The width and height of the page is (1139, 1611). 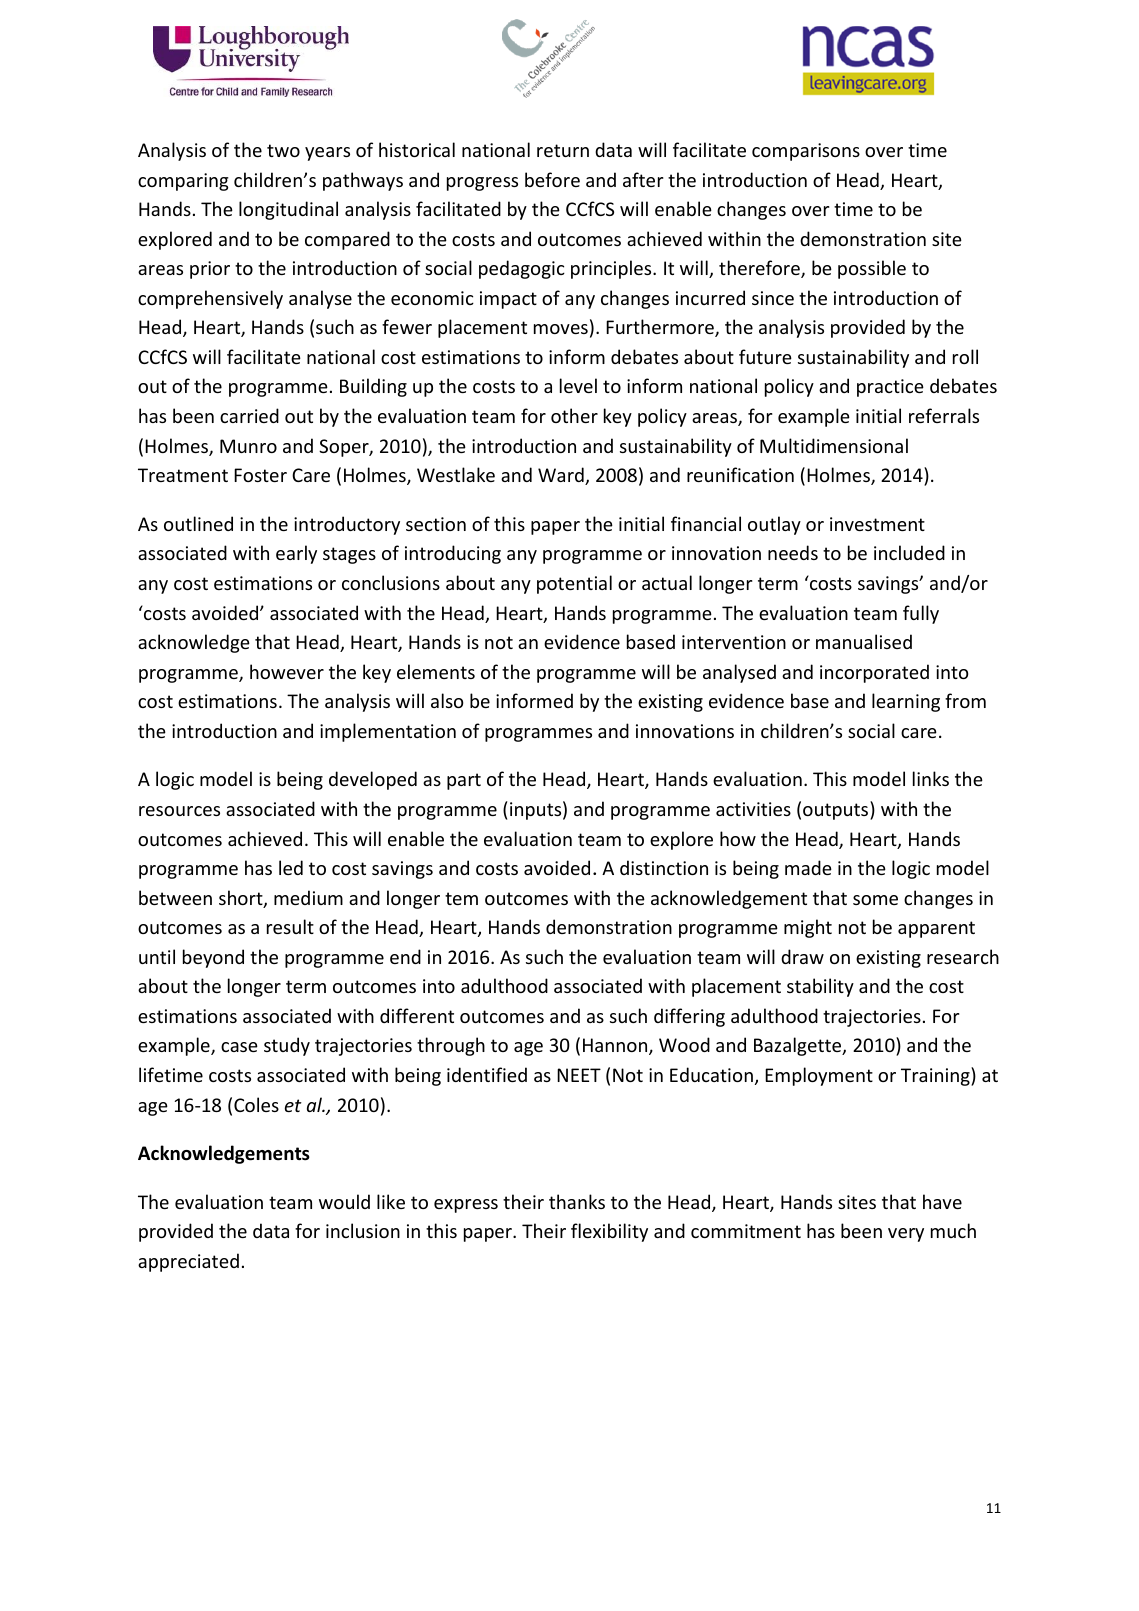 I want to click on Multidimensional, so click(x=834, y=445).
